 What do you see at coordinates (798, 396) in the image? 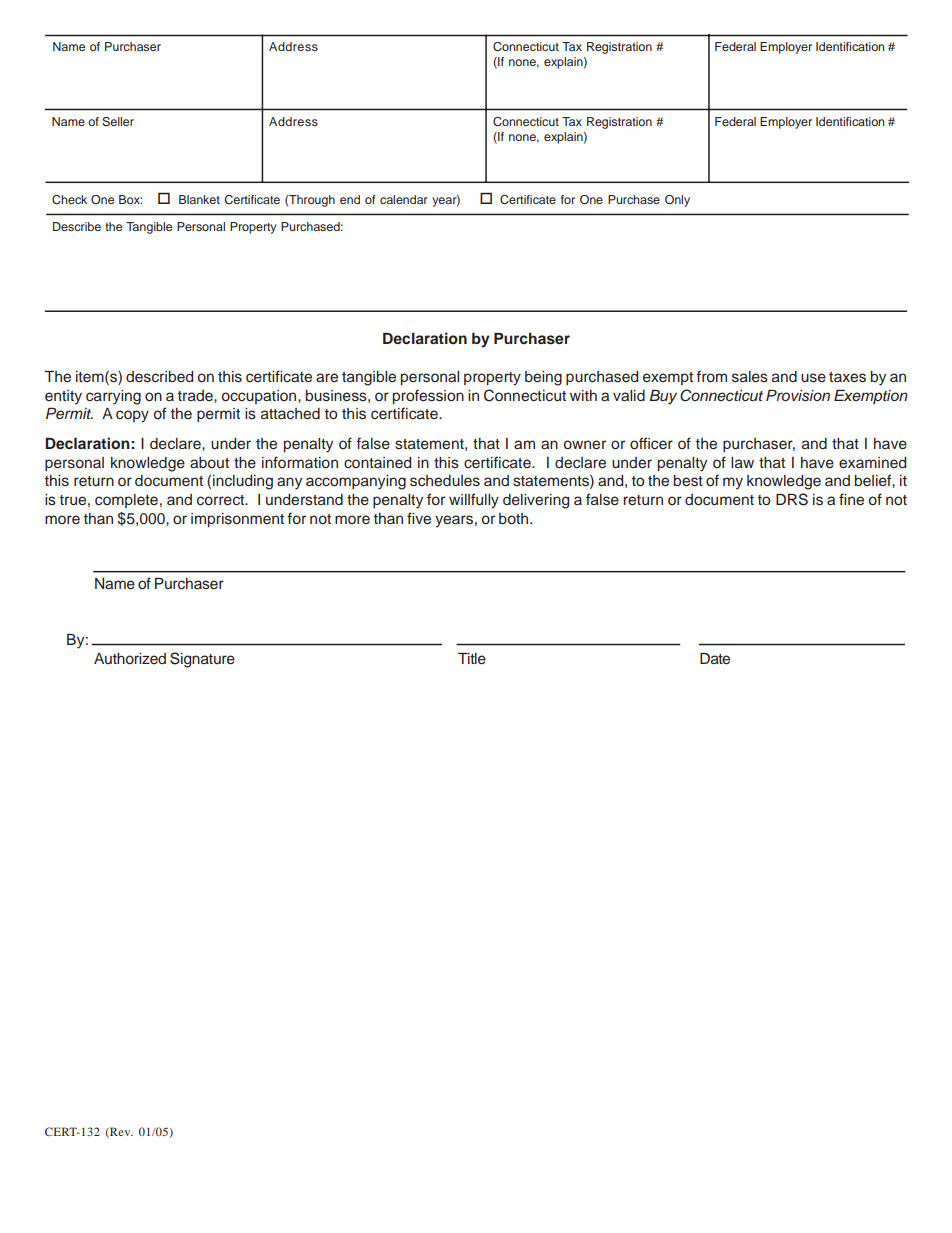
I see `Provision` at bounding box center [798, 396].
